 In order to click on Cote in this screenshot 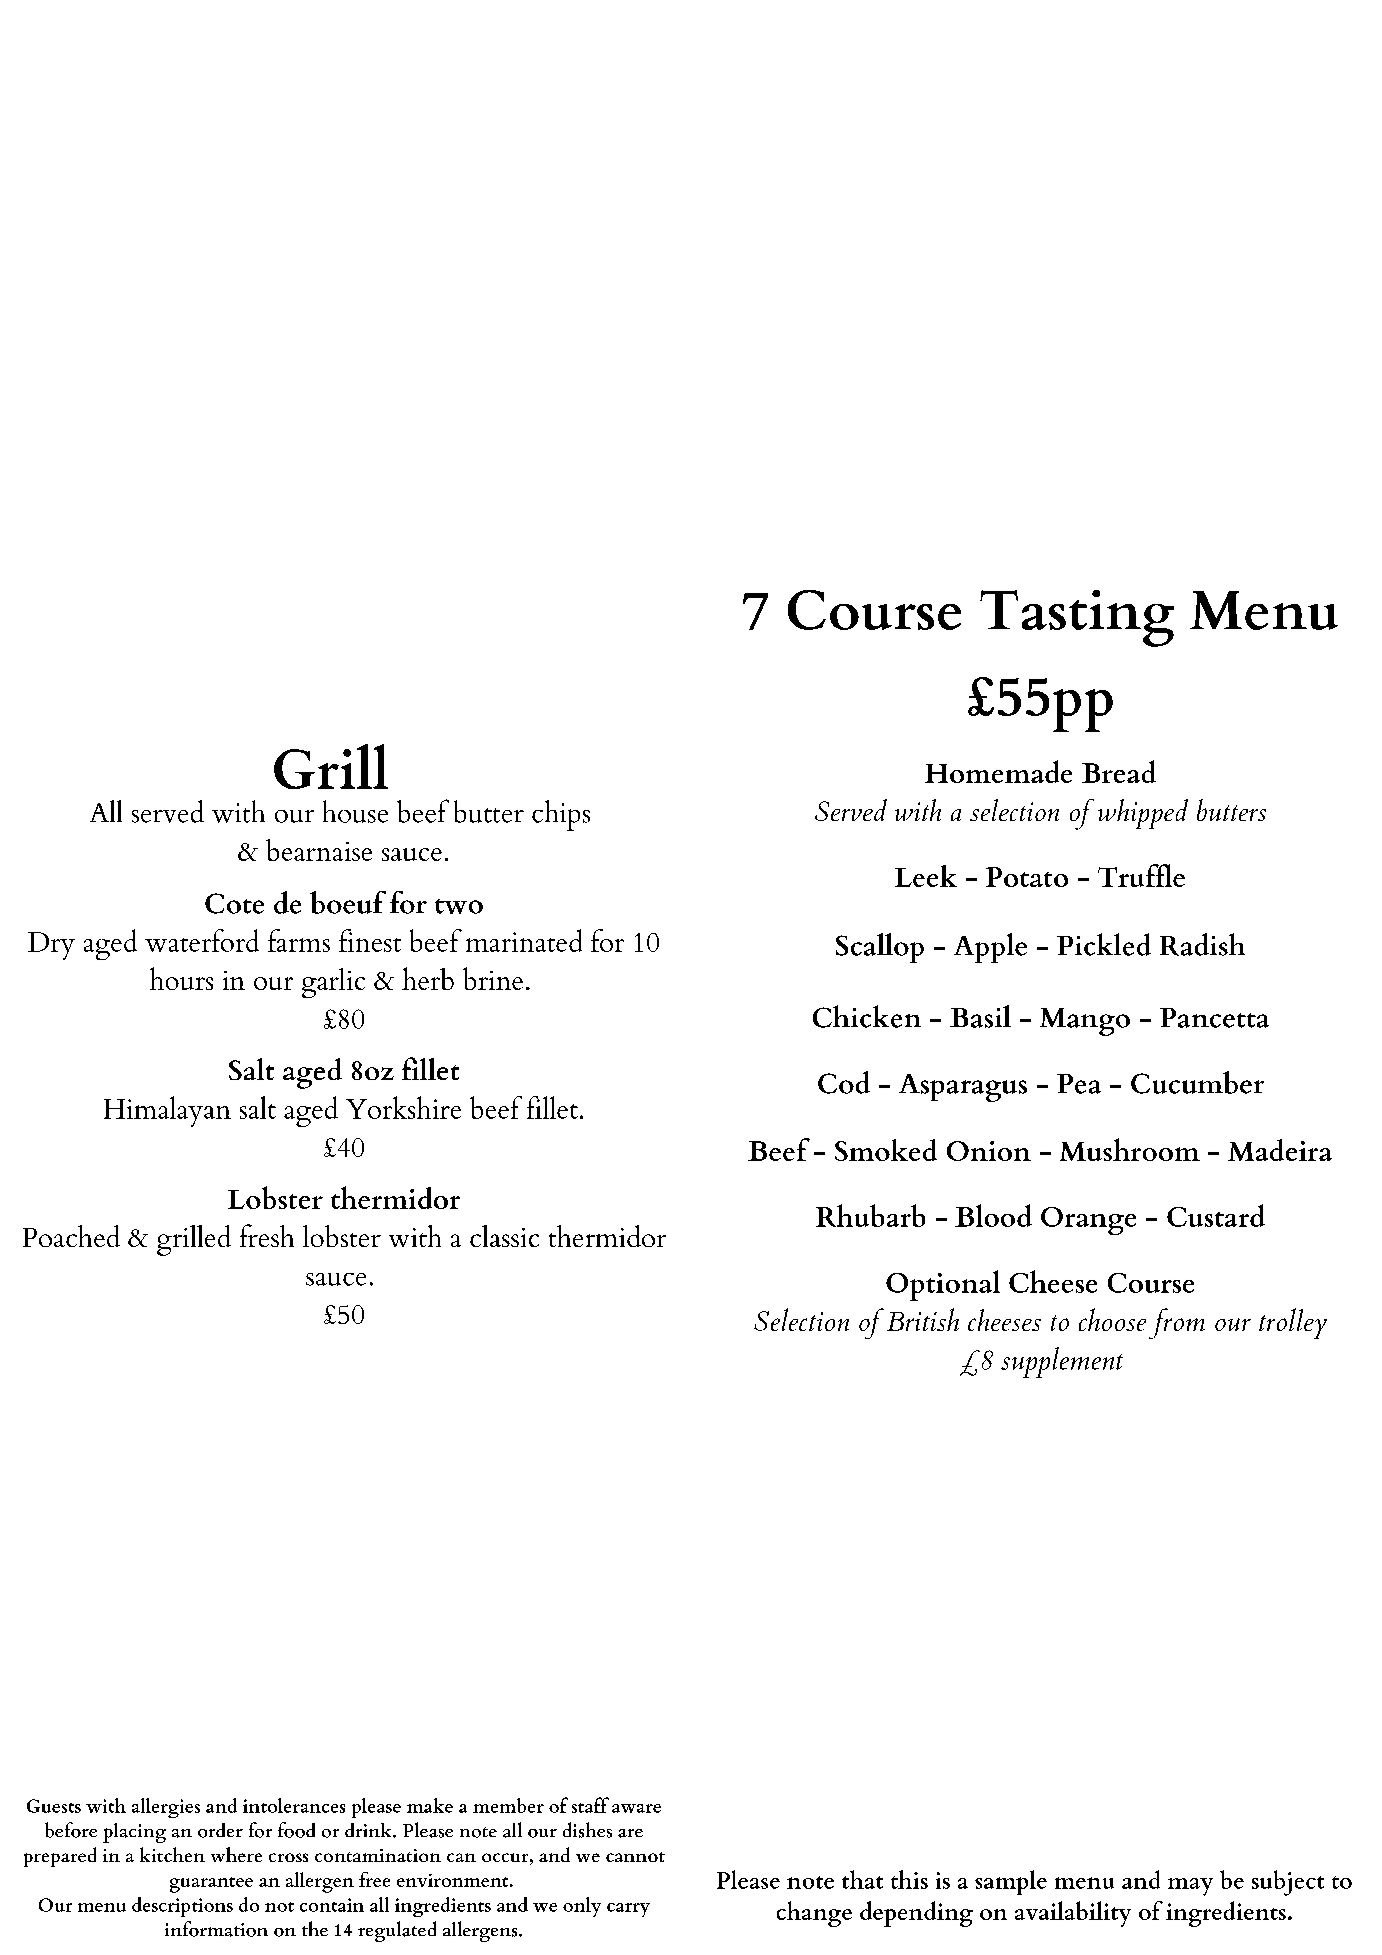, I will do `click(234, 903)`.
